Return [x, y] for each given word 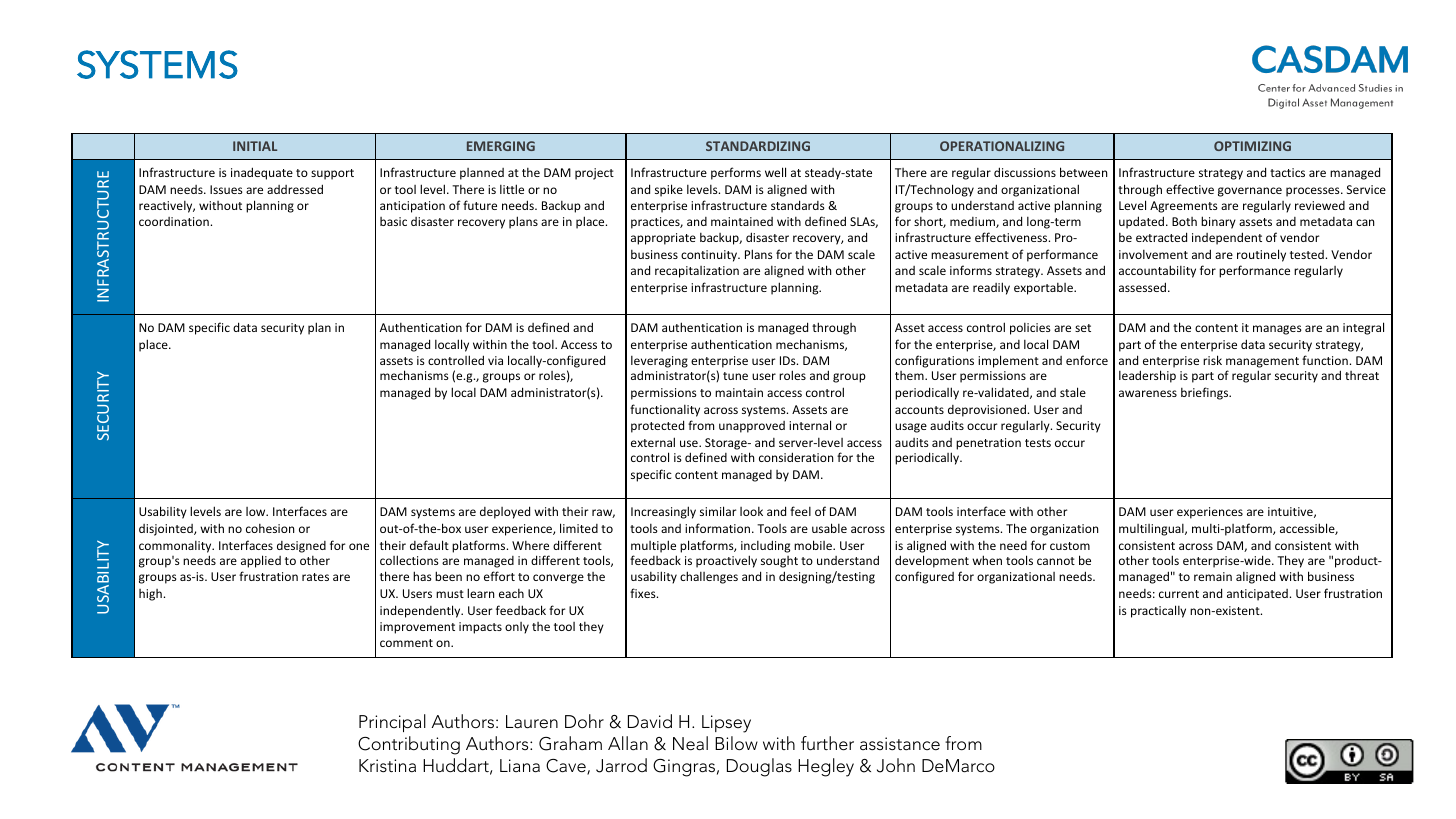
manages [1277, 330]
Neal [690, 743]
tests [1038, 443]
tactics [1287, 172]
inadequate [262, 173]
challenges [709, 577]
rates [315, 577]
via [495, 360]
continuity [710, 256]
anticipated [1258, 595]
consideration [796, 457]
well [775, 172]
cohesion [270, 528]
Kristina [387, 765]
